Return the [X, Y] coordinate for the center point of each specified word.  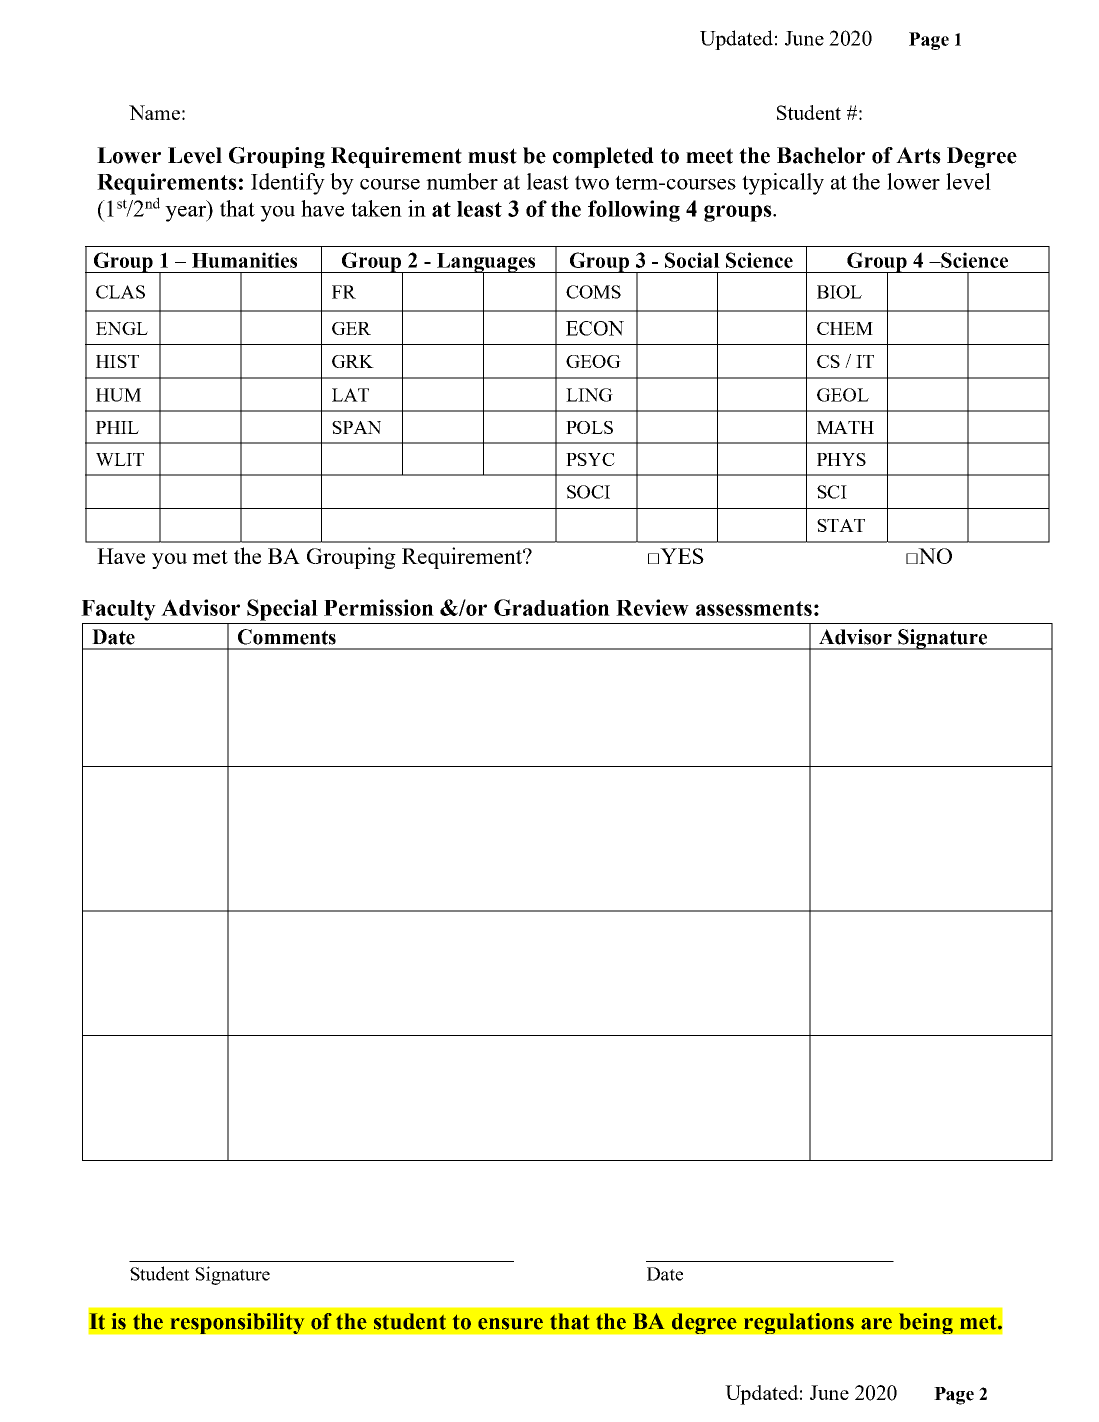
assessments [754, 608]
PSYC [590, 459]
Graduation [552, 607]
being [926, 1323]
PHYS [841, 459]
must [492, 156]
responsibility [237, 1323]
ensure [510, 1324]
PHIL [117, 427]
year [187, 212]
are [876, 1324]
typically [783, 184]
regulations [799, 1323]
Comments [287, 637]
